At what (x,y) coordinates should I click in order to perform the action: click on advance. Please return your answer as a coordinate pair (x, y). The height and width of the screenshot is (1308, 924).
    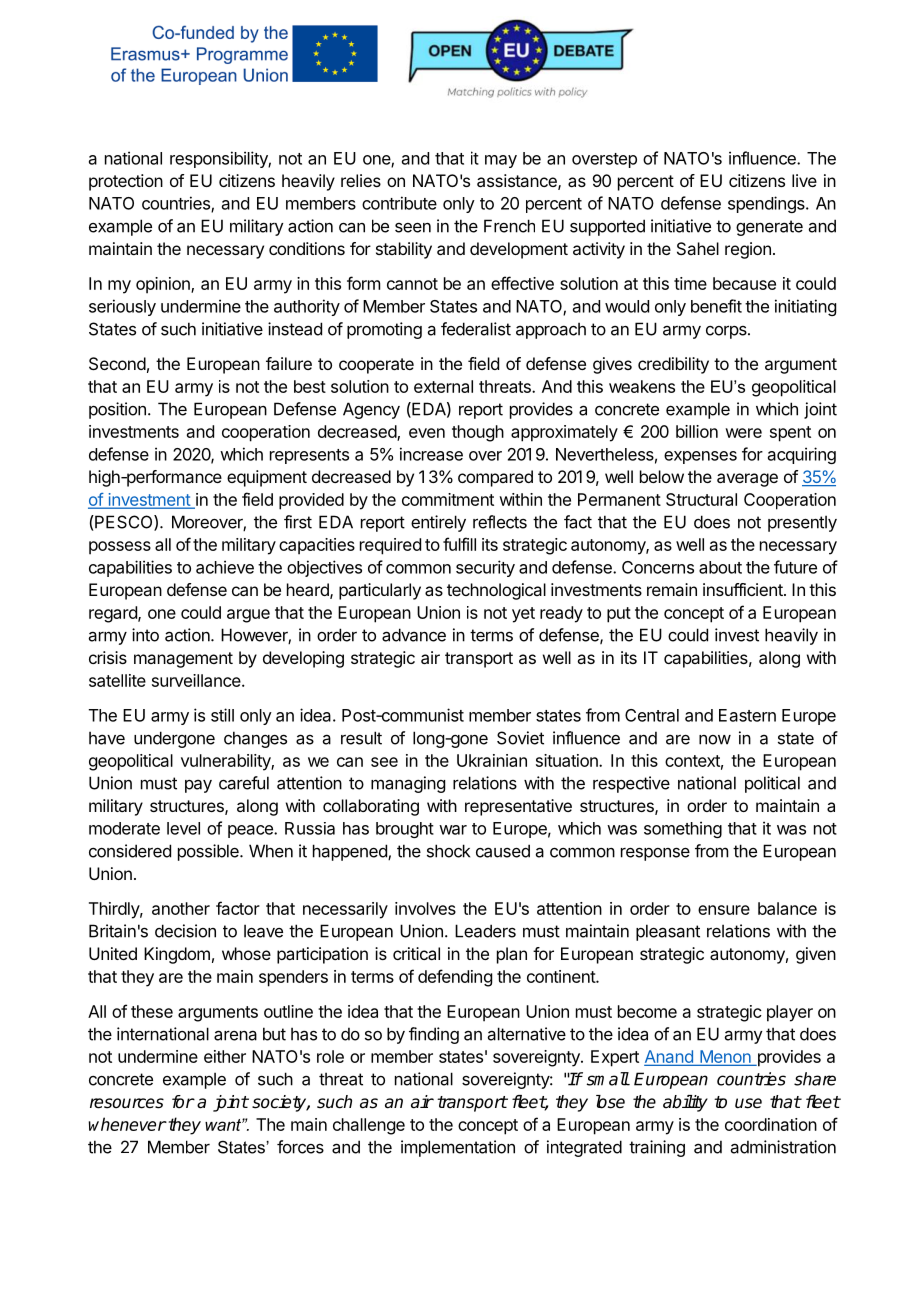
    Looking at the image, I should click on (414, 635).
